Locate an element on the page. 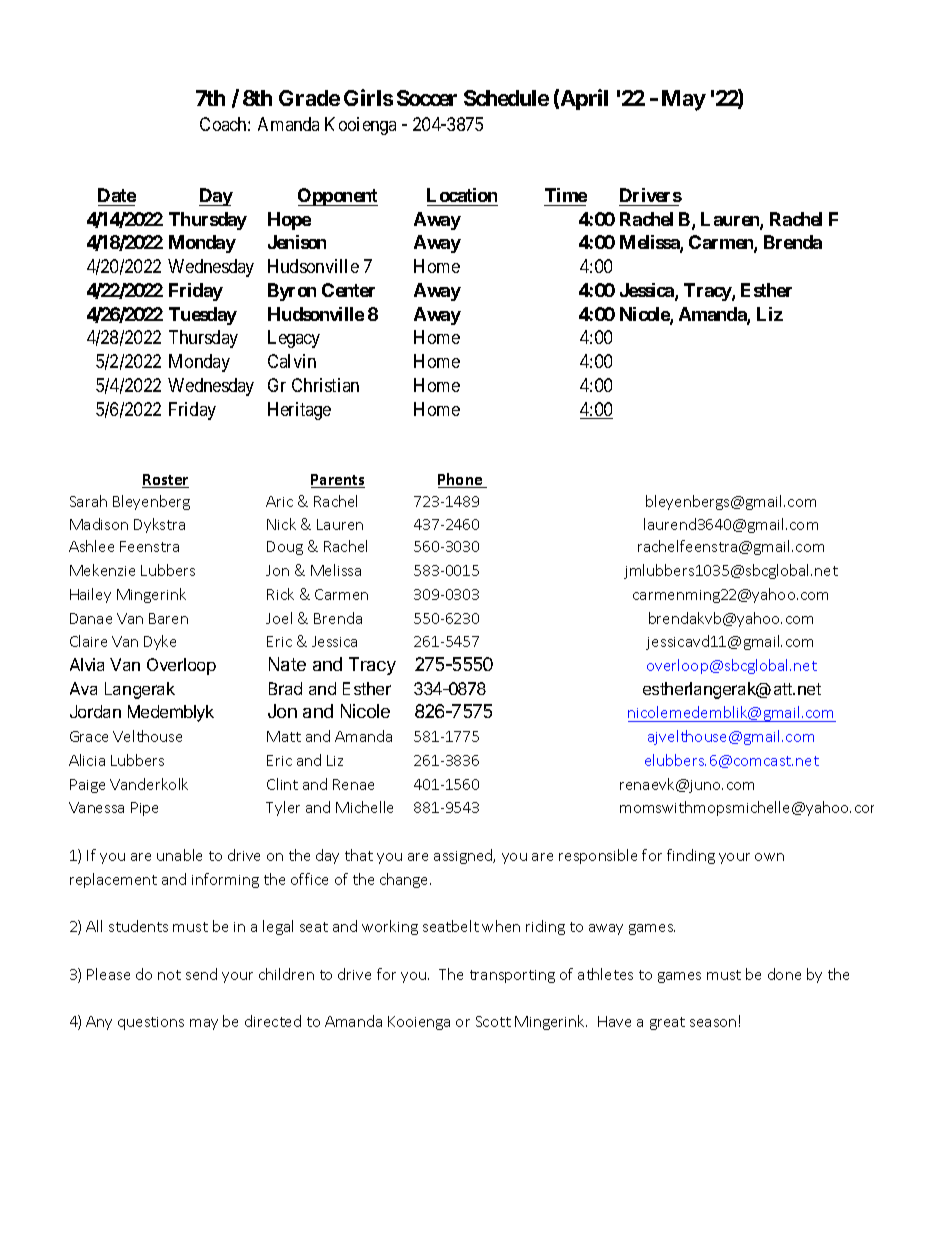 The height and width of the image is (1233, 952). Phone is located at coordinates (461, 480).
